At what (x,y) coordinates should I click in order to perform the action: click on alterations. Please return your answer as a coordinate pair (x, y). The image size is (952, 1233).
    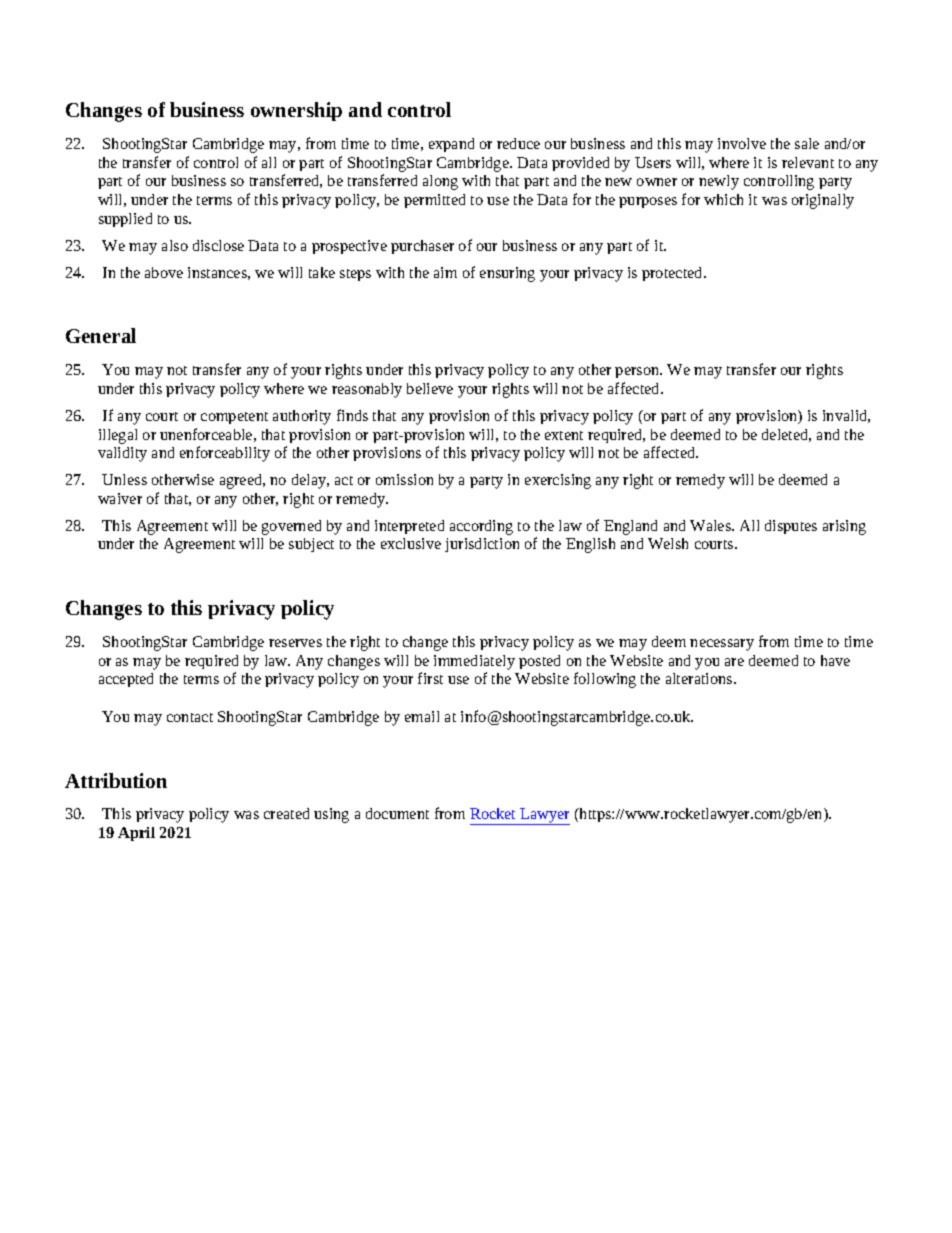
    Looking at the image, I should click on (700, 678).
